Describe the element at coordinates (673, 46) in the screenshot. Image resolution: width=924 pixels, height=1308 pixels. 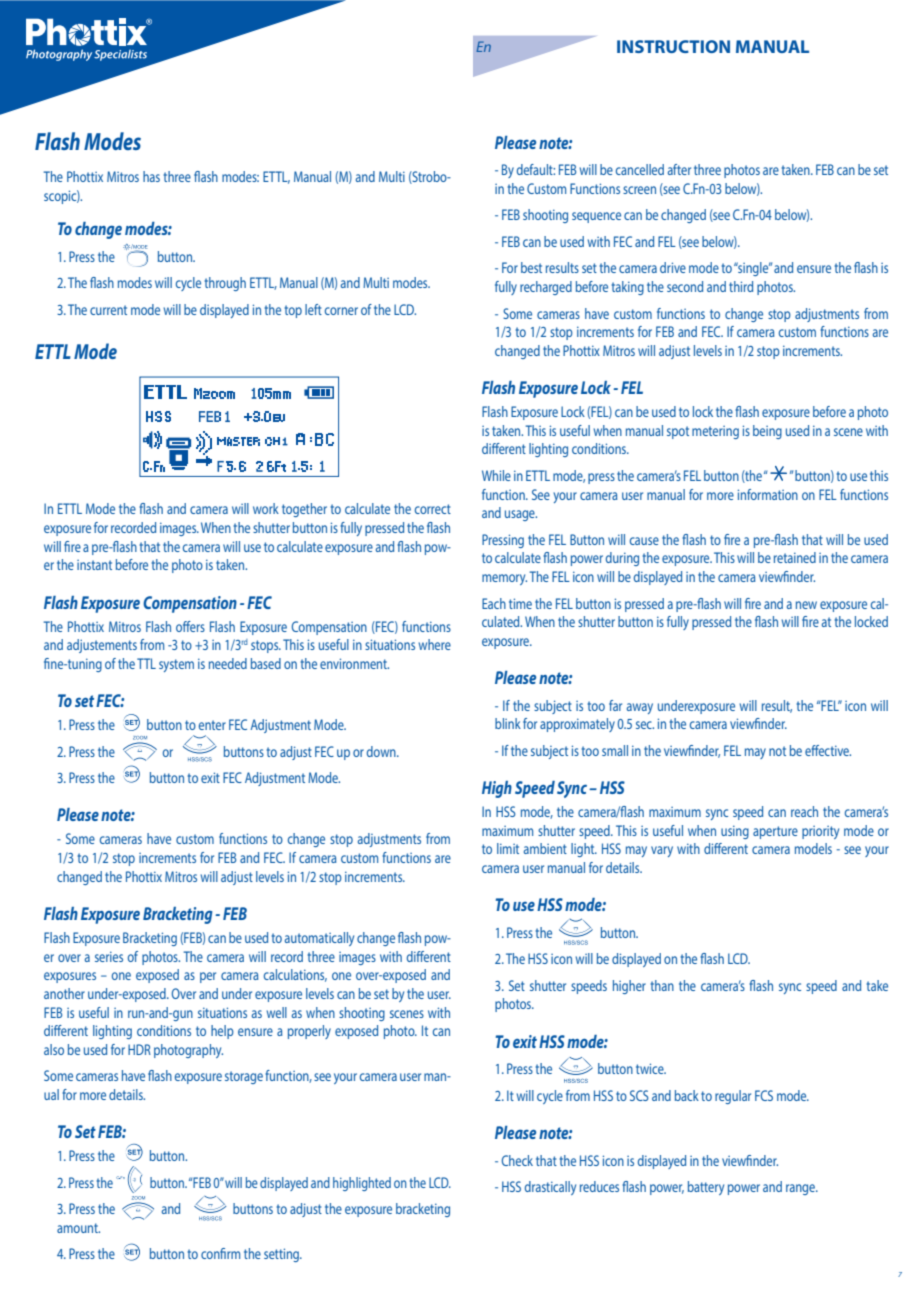
I see `INSTRUCTION` at that location.
